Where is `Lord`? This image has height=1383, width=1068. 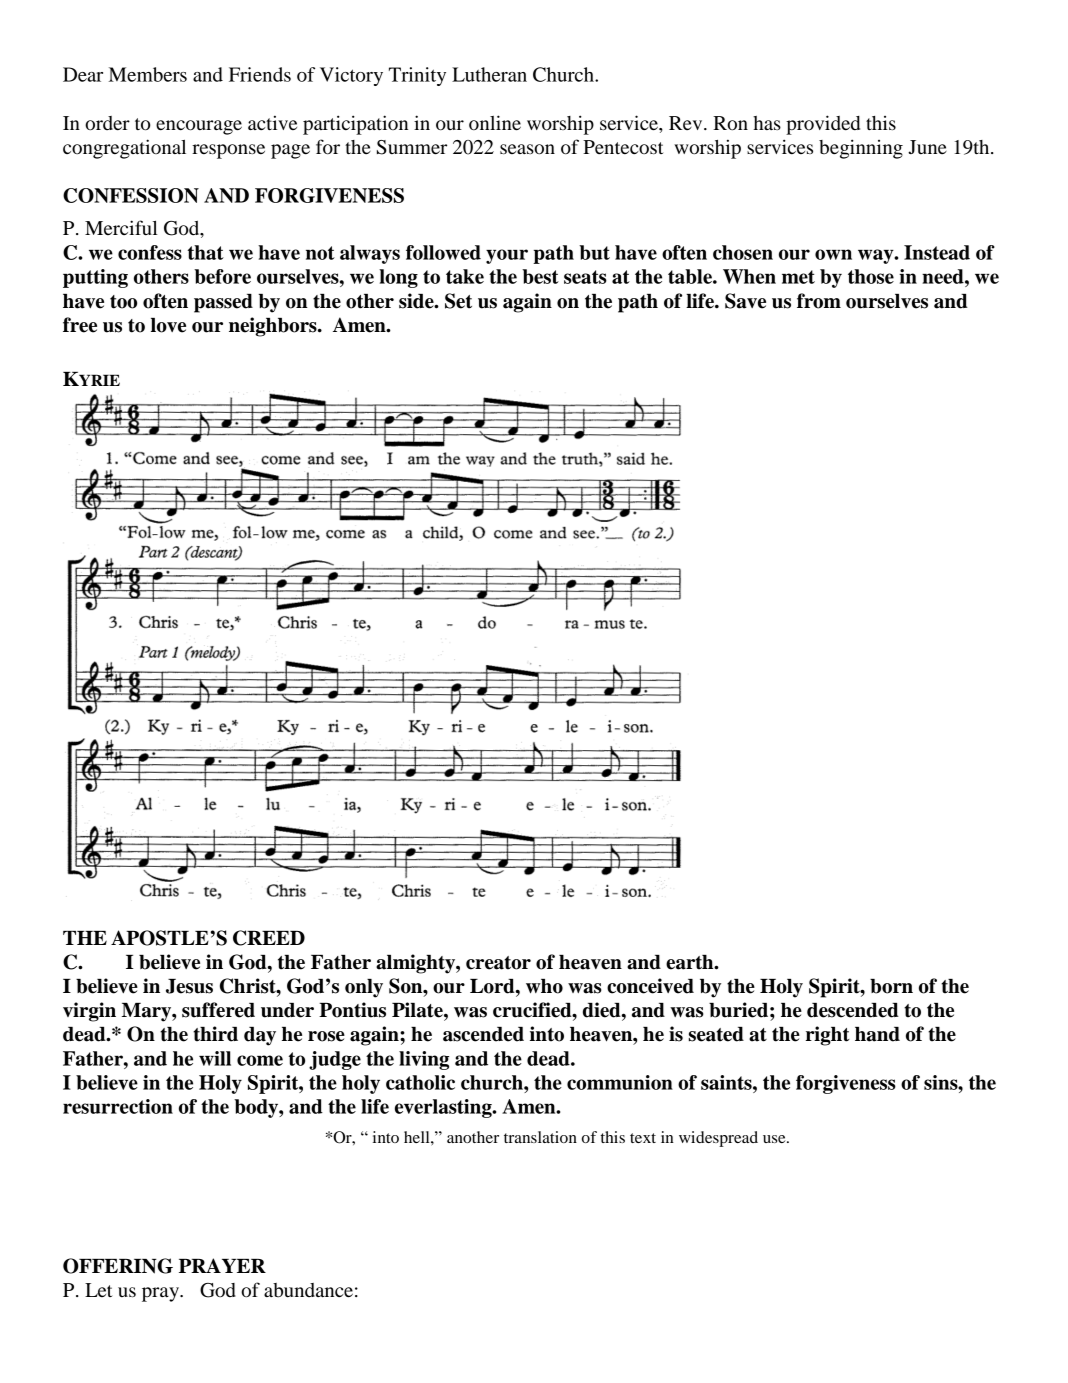 Lord is located at coordinates (493, 986).
